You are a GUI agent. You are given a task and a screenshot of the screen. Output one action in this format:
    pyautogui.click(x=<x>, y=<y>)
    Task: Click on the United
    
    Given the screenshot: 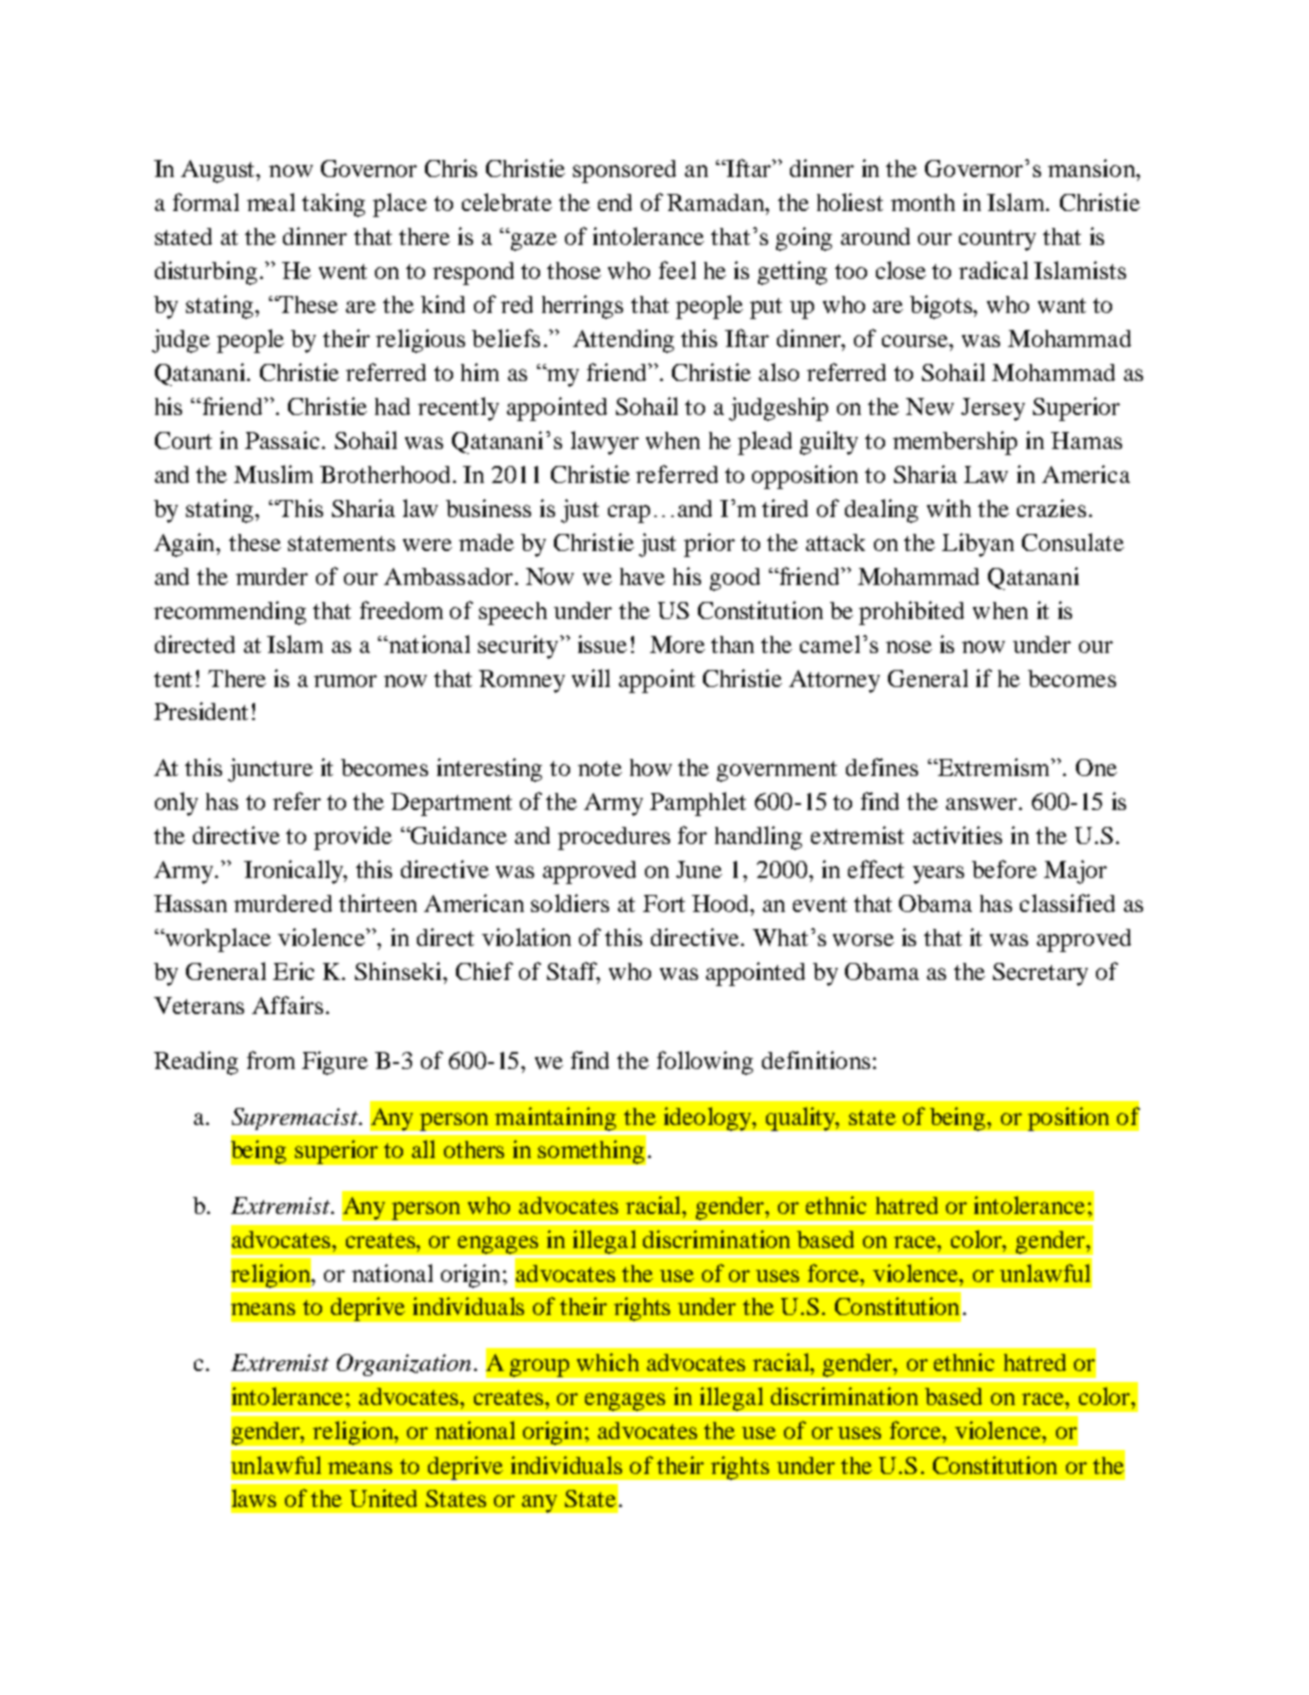 What is the action you would take?
    pyautogui.click(x=383, y=1498)
